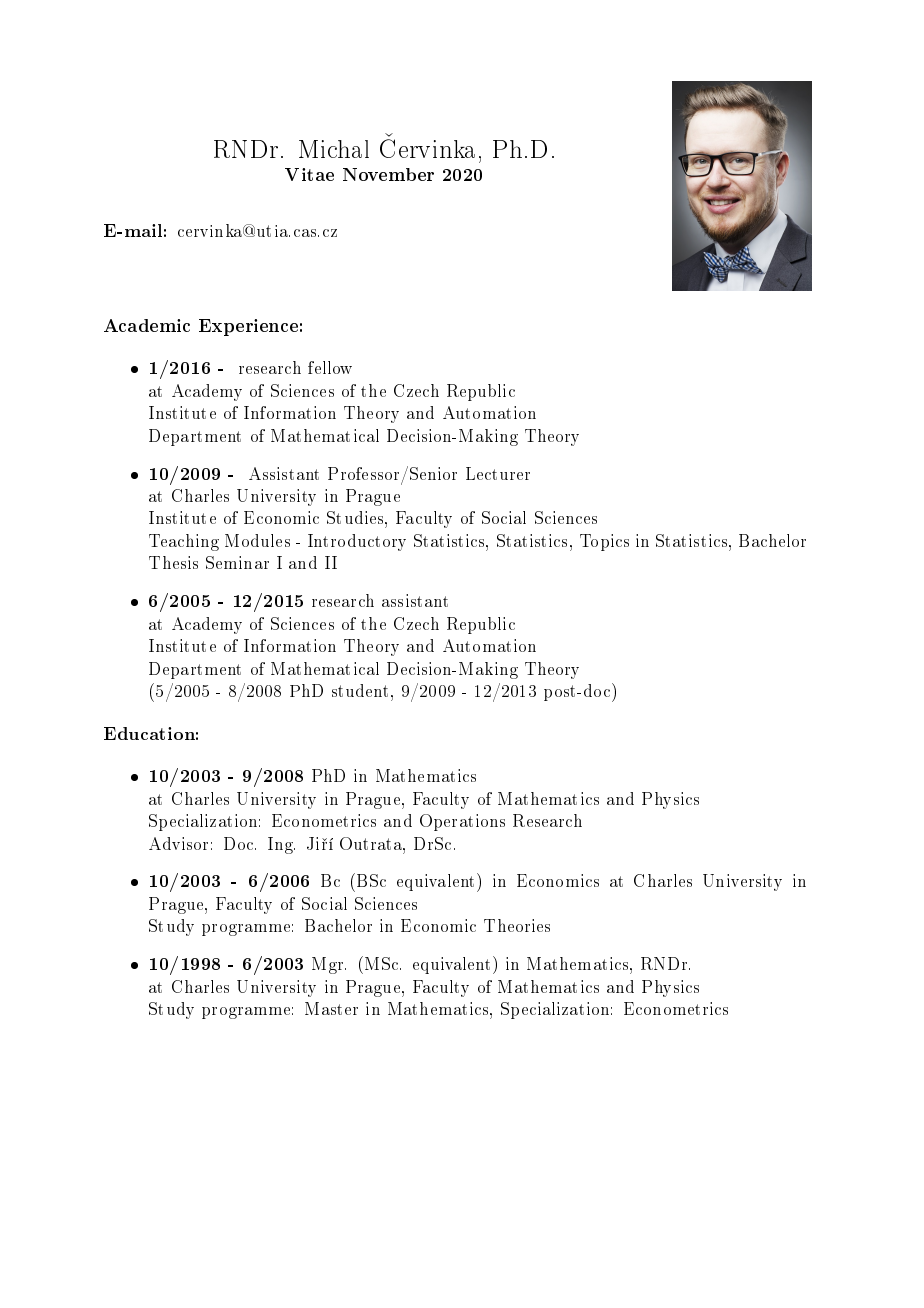 Image resolution: width=924 pixels, height=1308 pixels. What do you see at coordinates (357, 542) in the document?
I see `Introductory` at bounding box center [357, 542].
